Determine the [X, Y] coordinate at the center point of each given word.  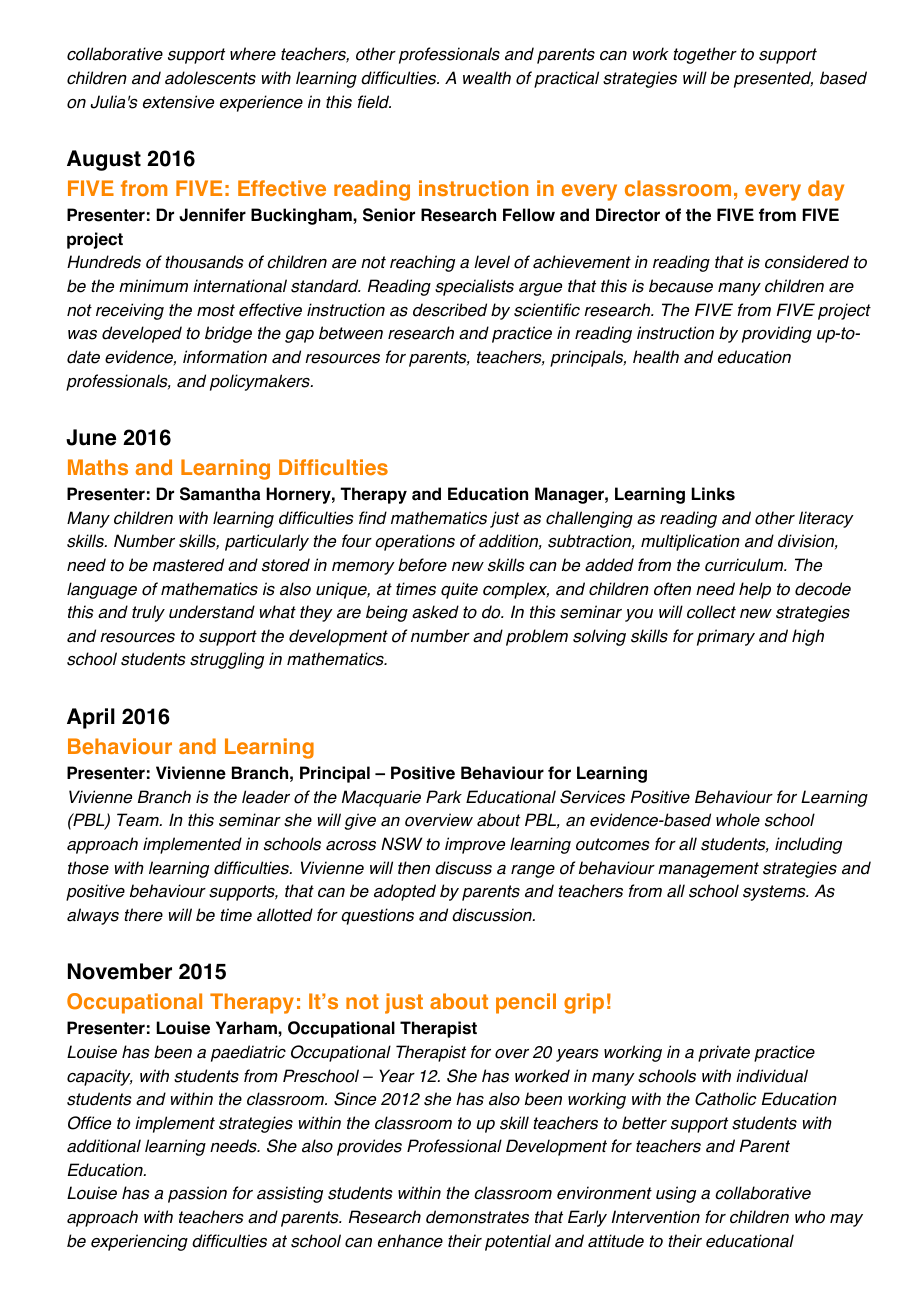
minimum [153, 285]
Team [139, 820]
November [120, 971]
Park [444, 797]
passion [197, 1194]
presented [773, 79]
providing [777, 334]
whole [738, 820]
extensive [178, 102]
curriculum [745, 565]
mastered [188, 565]
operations [415, 542]
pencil [526, 1003]
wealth [487, 78]
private [724, 1053]
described [450, 310]
